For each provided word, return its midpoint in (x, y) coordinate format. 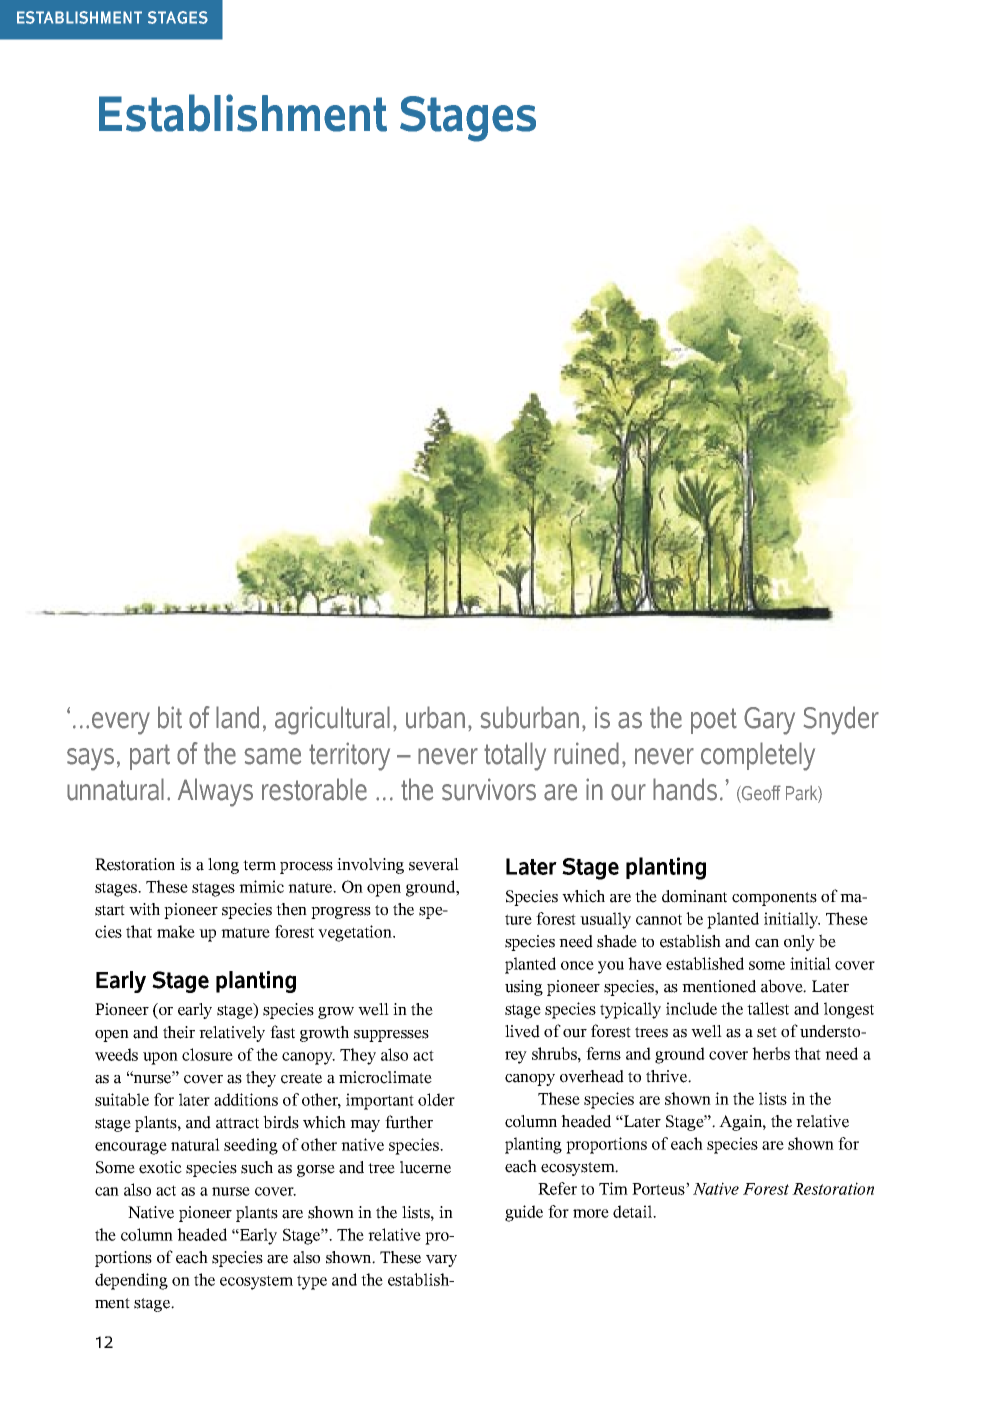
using (524, 988)
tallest (768, 1008)
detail (634, 1211)
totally (515, 756)
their (179, 1032)
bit (170, 717)
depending (131, 1281)
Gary (769, 721)
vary (441, 1261)
